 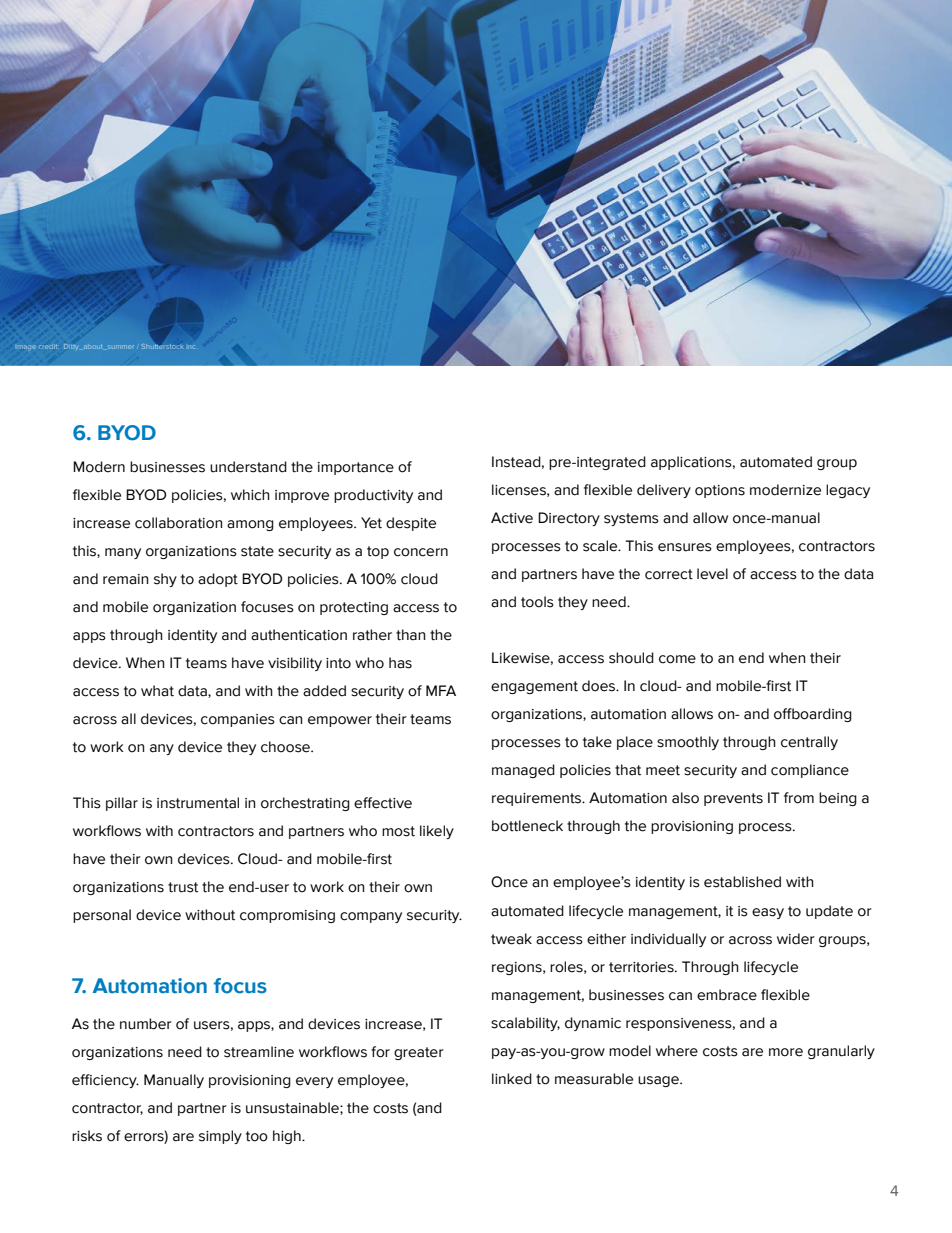 What do you see at coordinates (87, 1136) in the image?
I see `risks` at bounding box center [87, 1136].
